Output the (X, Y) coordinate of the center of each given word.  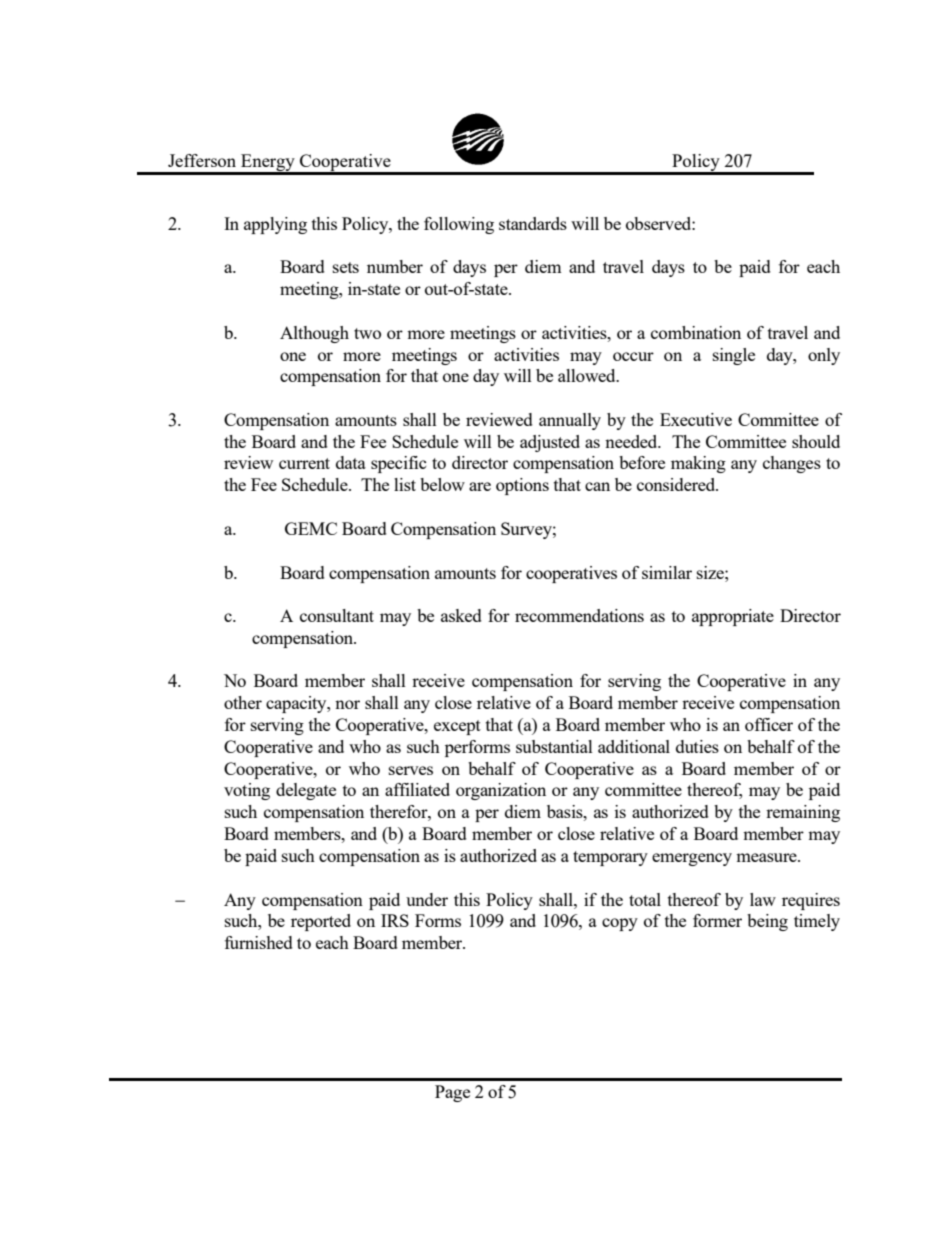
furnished (259, 942)
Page (452, 1093)
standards (533, 223)
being (767, 922)
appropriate (733, 617)
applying (275, 225)
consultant (337, 615)
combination (696, 332)
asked (461, 615)
